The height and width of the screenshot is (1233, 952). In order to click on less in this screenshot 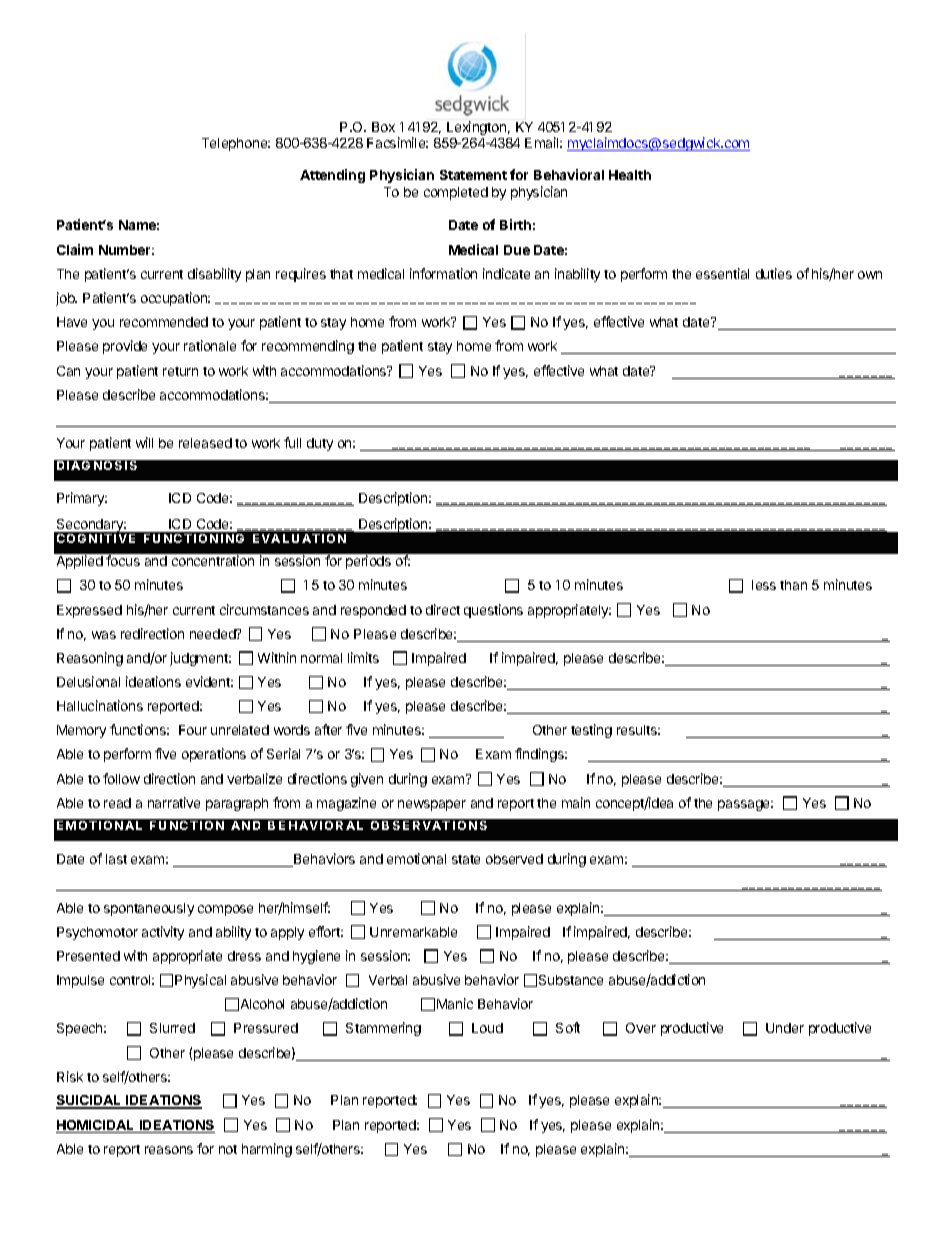, I will do `click(764, 585)`.
